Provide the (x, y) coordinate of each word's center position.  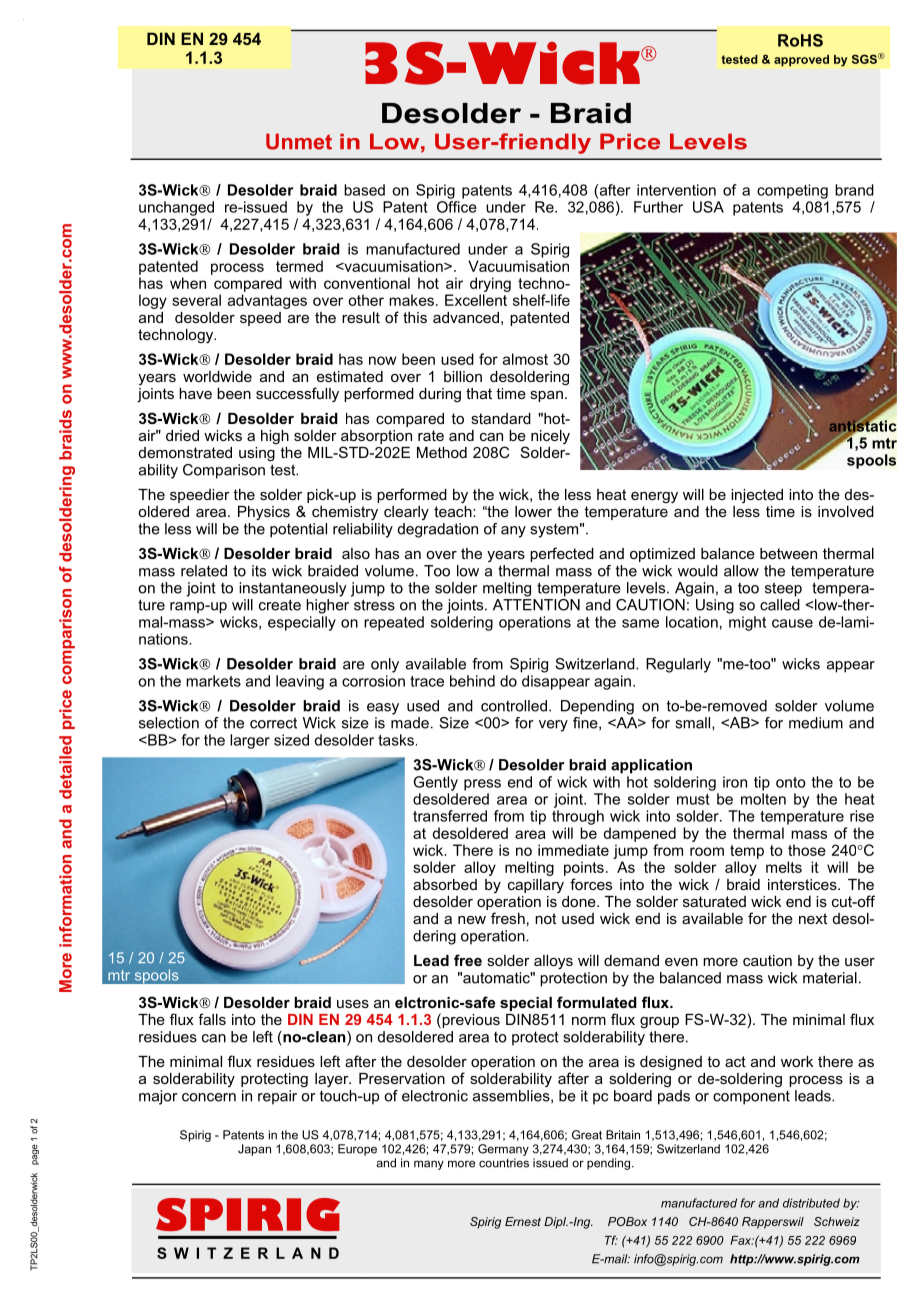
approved (801, 60)
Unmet (299, 141)
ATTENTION (536, 603)
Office (457, 205)
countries (504, 1163)
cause (792, 623)
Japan (254, 1150)
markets (213, 681)
